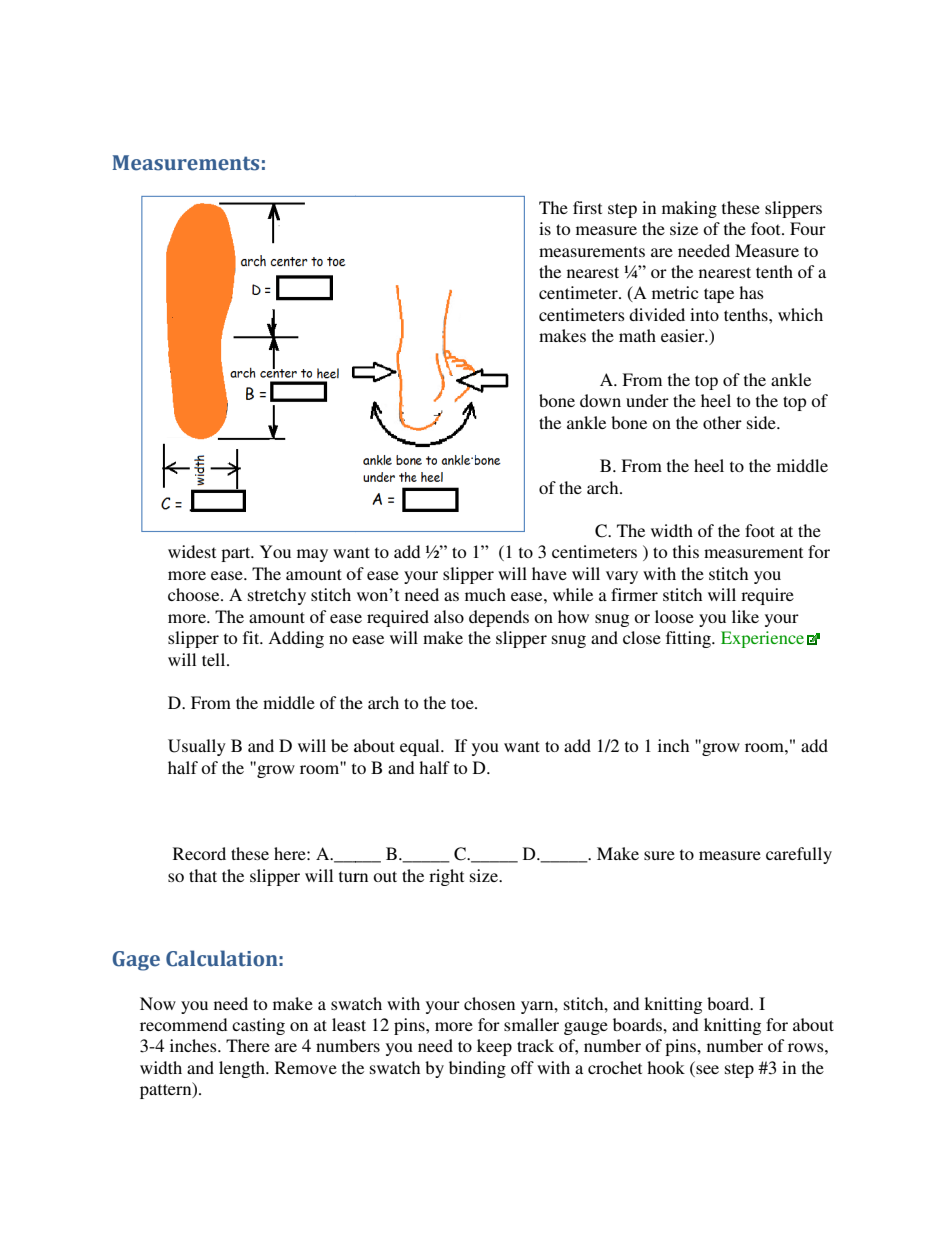 This image has height=1233, width=952. What do you see at coordinates (183, 1024) in the image?
I see `recommend` at bounding box center [183, 1024].
